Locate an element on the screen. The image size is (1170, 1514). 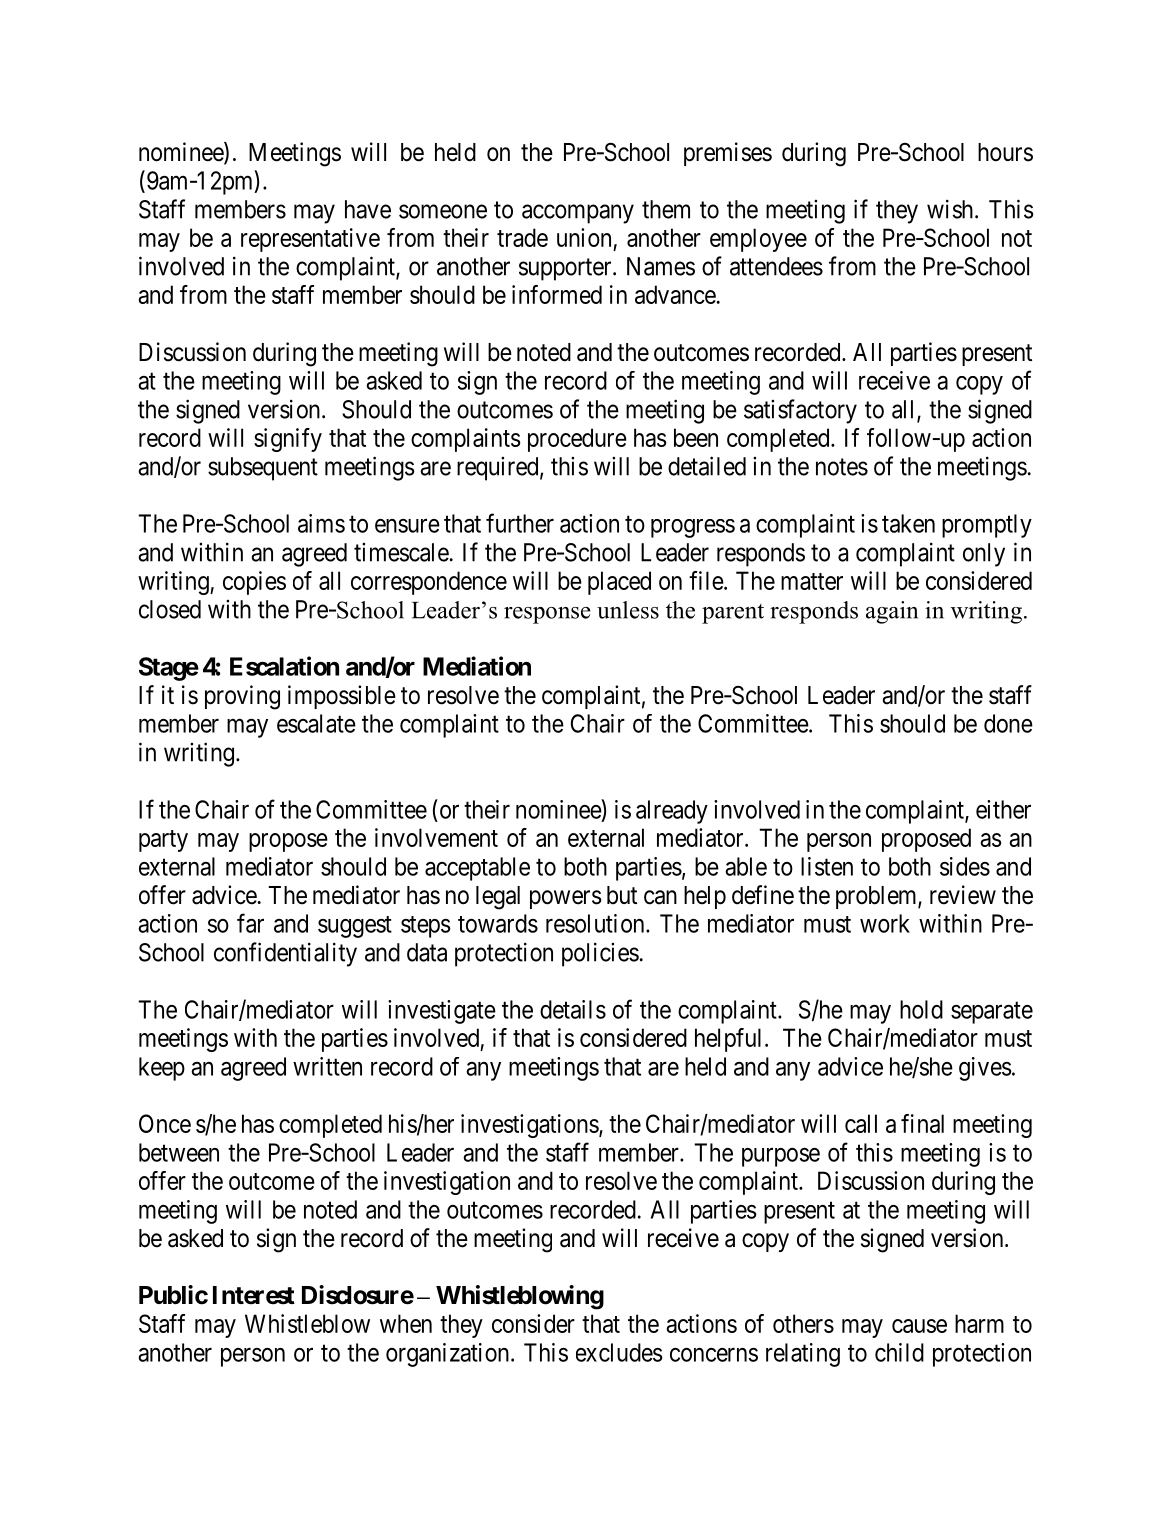
wish is located at coordinates (951, 209).
